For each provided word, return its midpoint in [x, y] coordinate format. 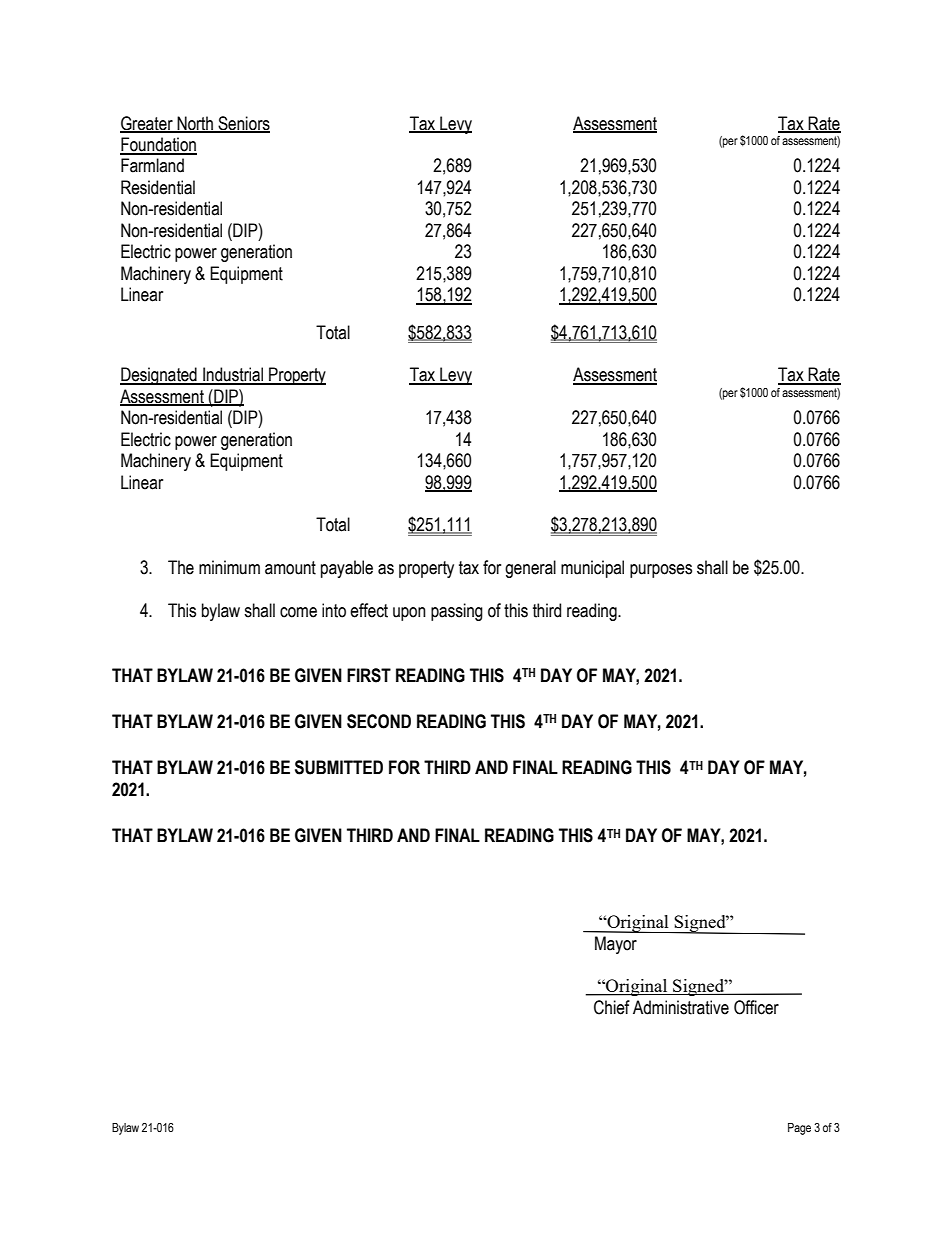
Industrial [233, 375]
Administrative [681, 1007]
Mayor [616, 945]
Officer [756, 1007]
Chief [612, 1007]
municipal [592, 569]
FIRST [369, 675]
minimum [229, 567]
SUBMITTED [339, 767]
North [195, 124]
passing [457, 612]
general [530, 569]
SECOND [379, 721]
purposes [661, 571]
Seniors [243, 124]
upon [409, 614]
